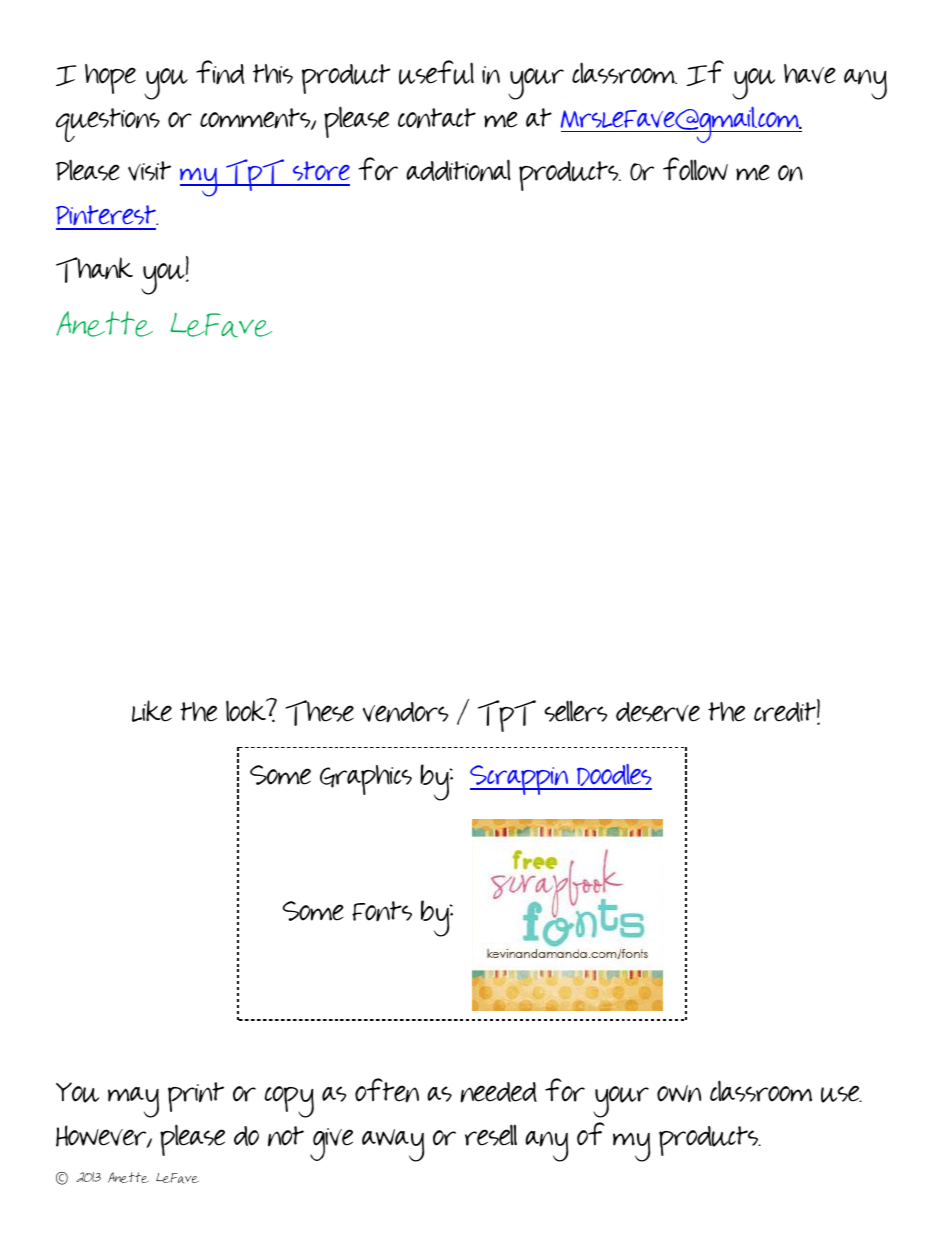  Describe the element at coordinates (382, 911) in the screenshot. I see `Fonts` at that location.
